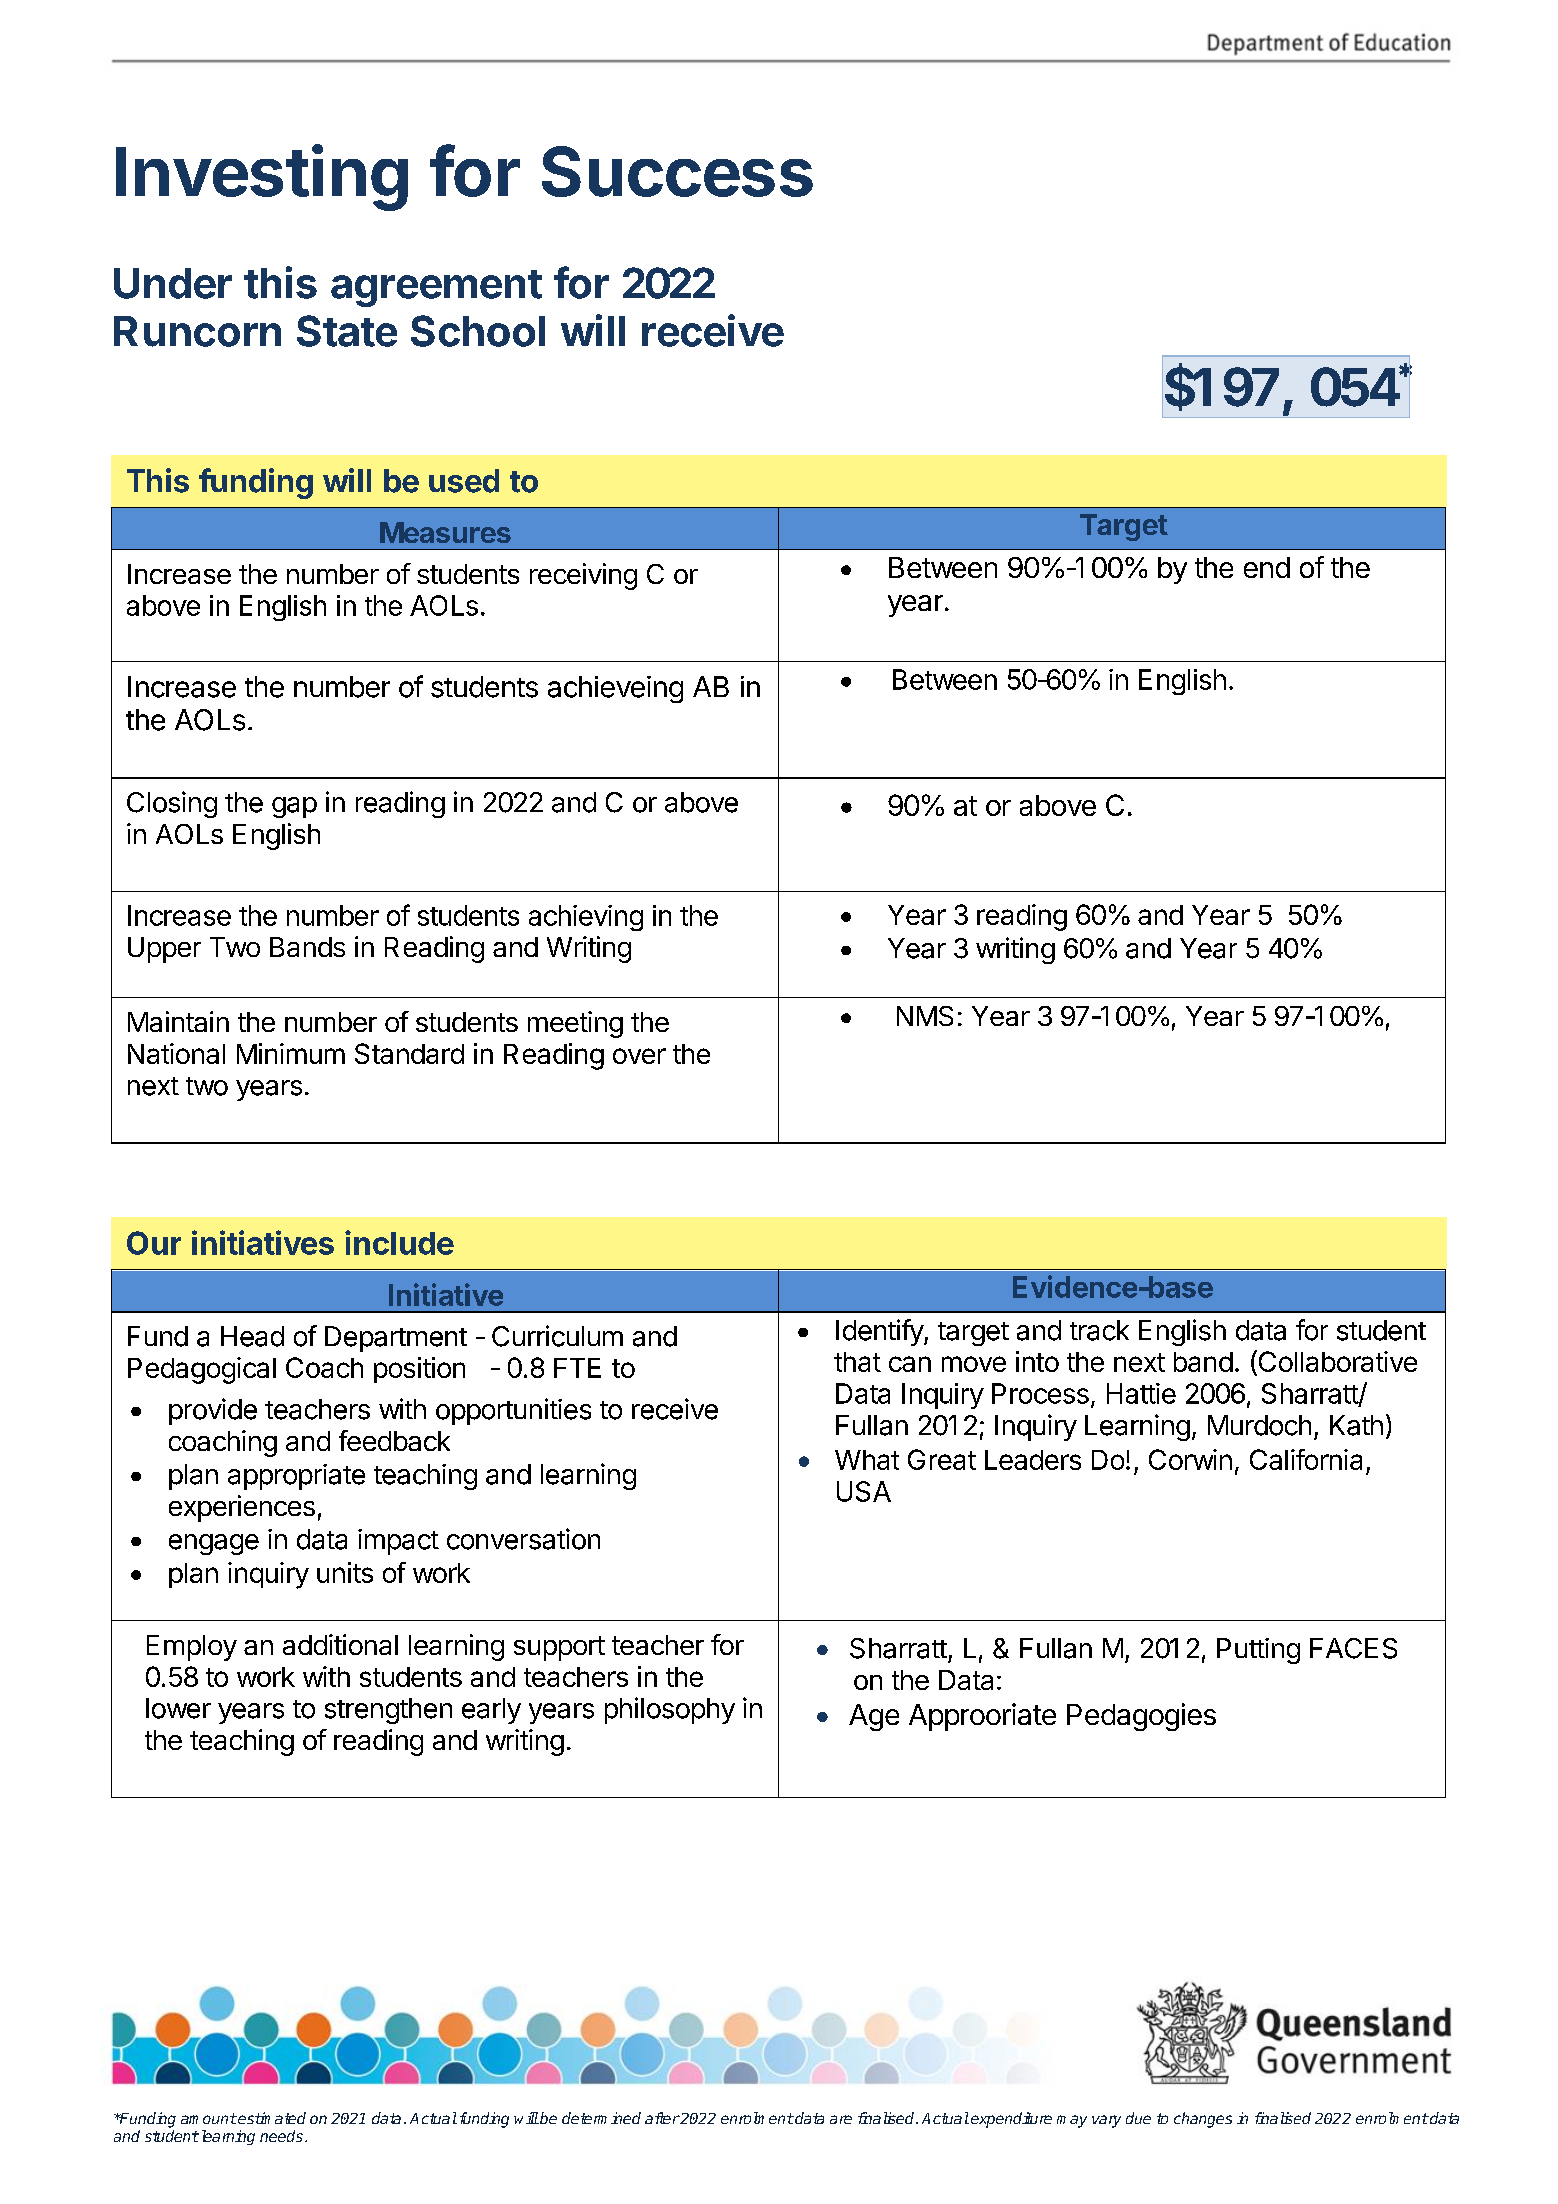  What do you see at coordinates (262, 177) in the page?
I see `Investing` at bounding box center [262, 177].
